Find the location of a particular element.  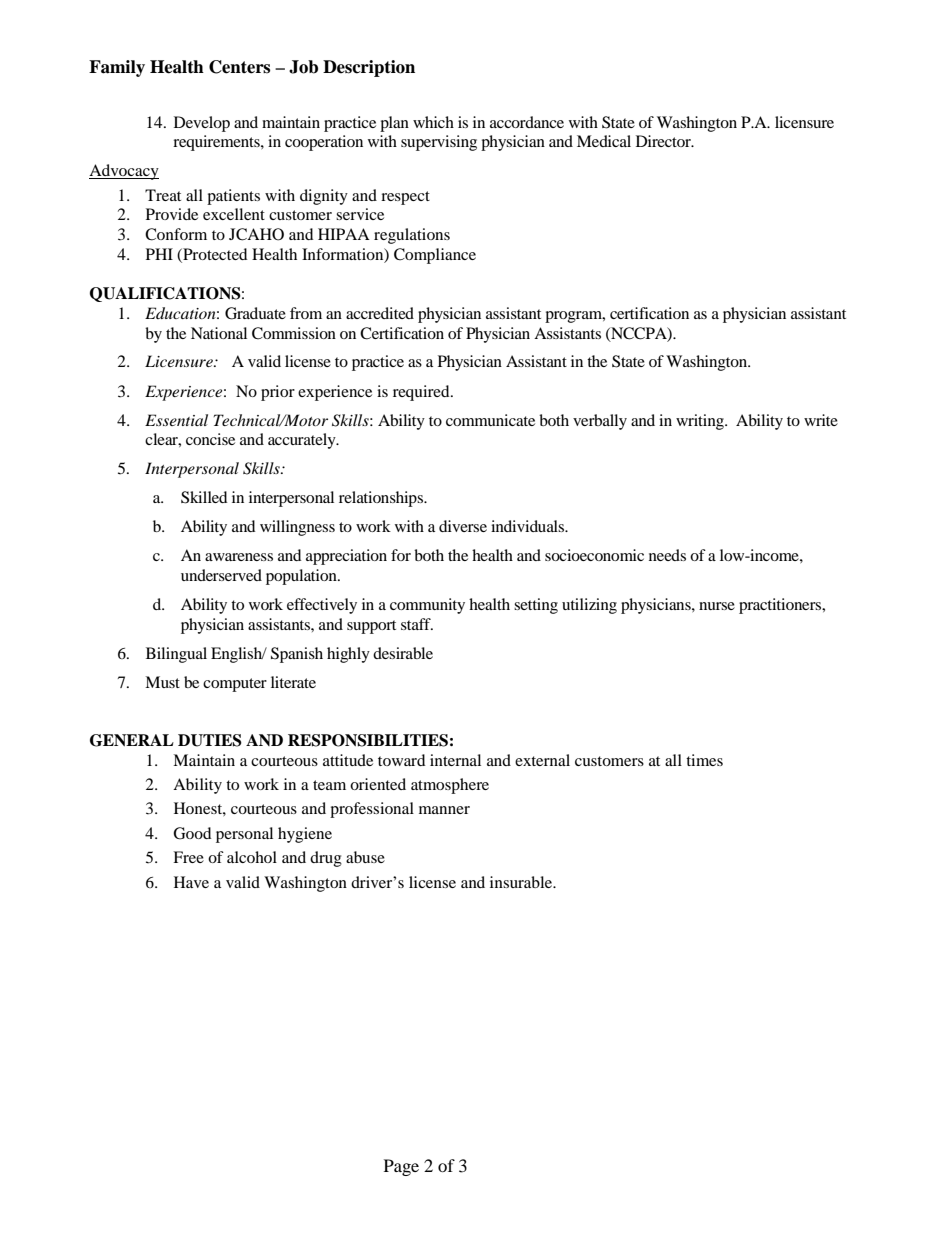

which is located at coordinates (433, 122).
